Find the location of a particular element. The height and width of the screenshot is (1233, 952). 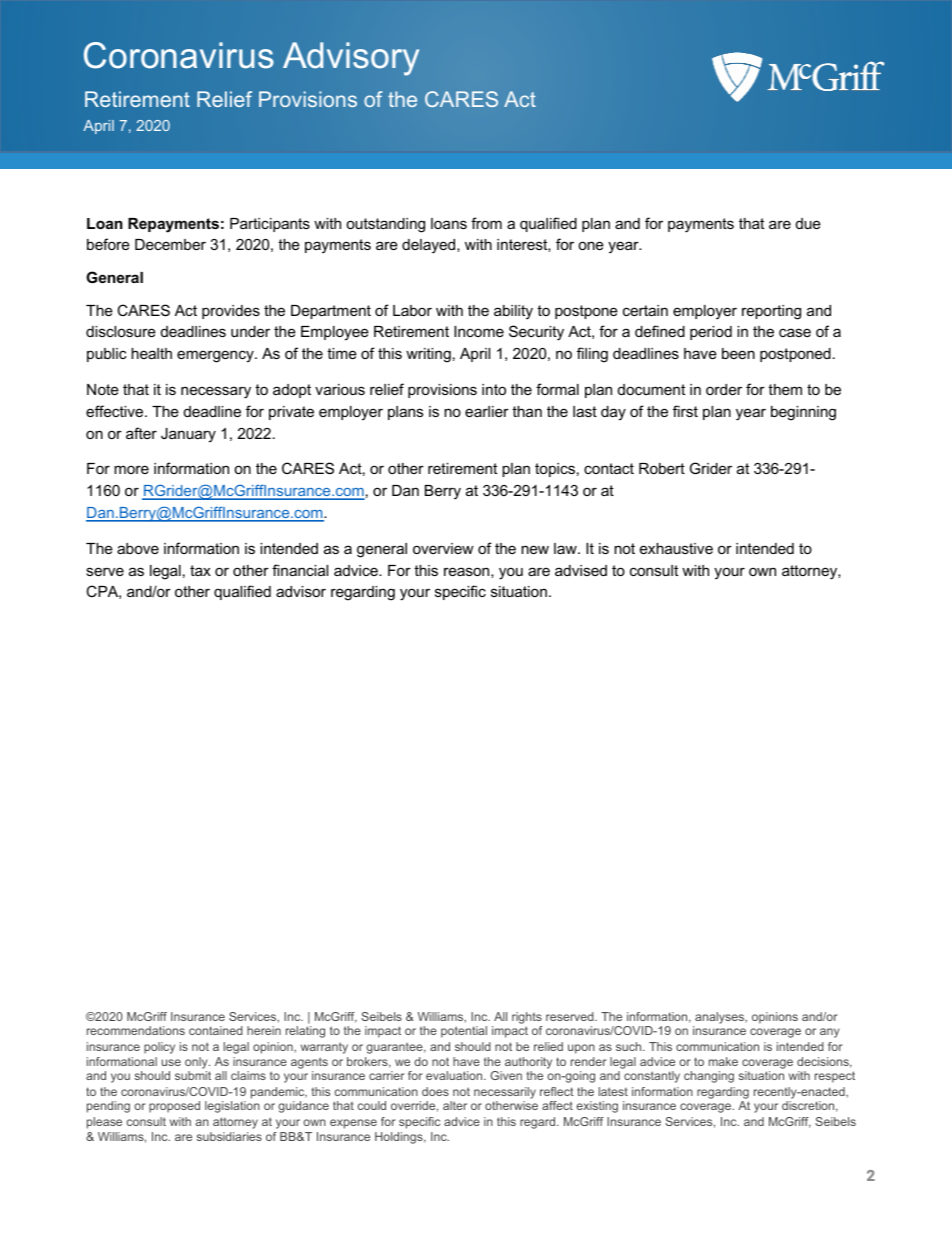

from is located at coordinates (486, 223).
